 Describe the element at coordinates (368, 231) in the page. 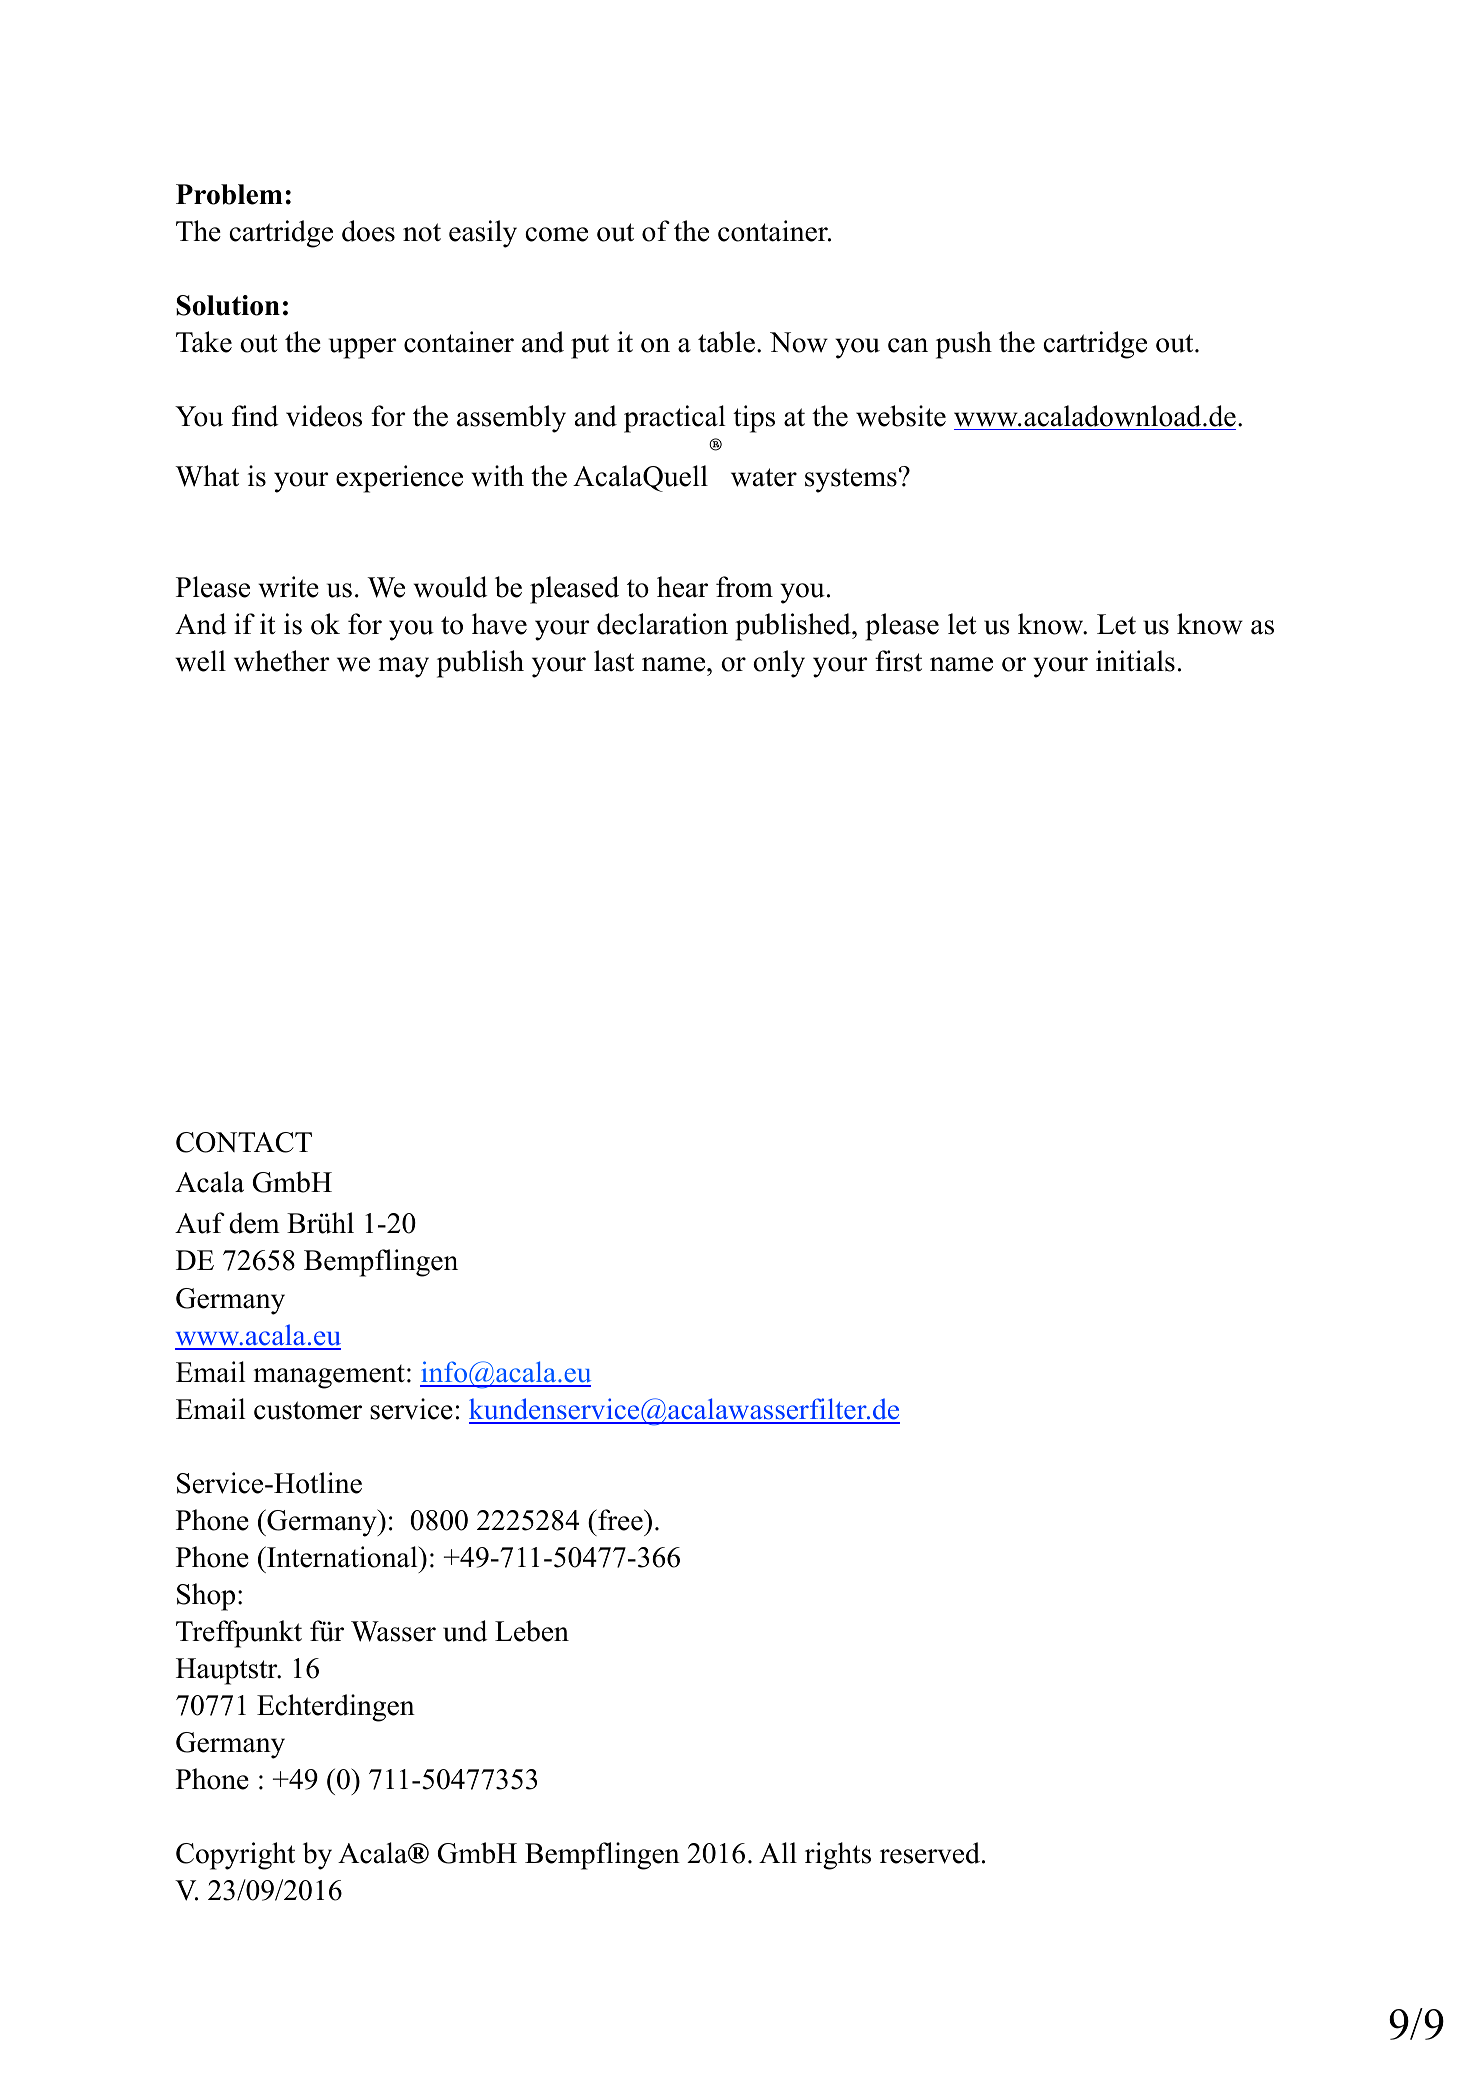

I see `does` at that location.
